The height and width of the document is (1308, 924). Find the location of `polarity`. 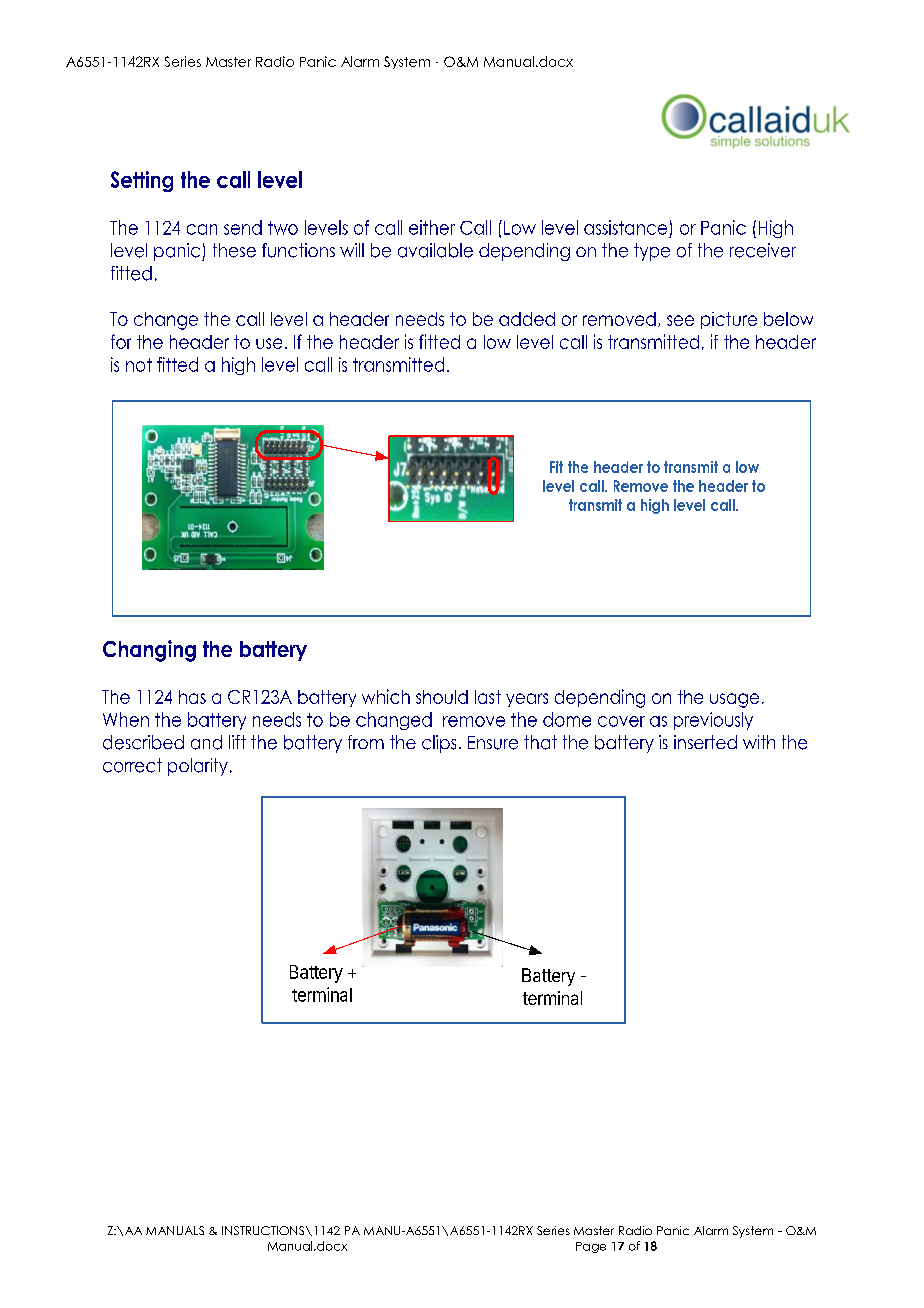

polarity is located at coordinates (198, 767).
